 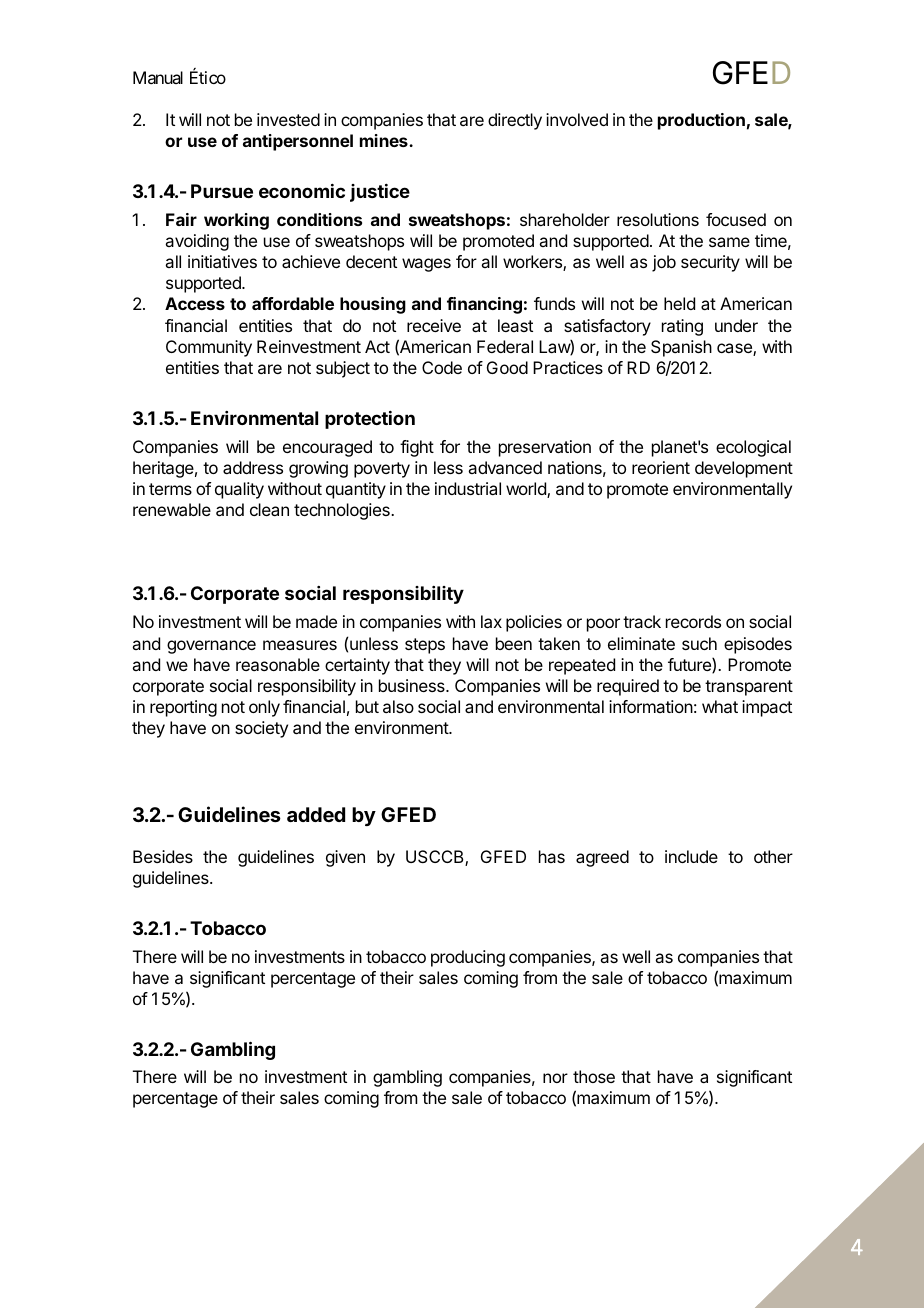 I want to click on governance, so click(x=211, y=647).
